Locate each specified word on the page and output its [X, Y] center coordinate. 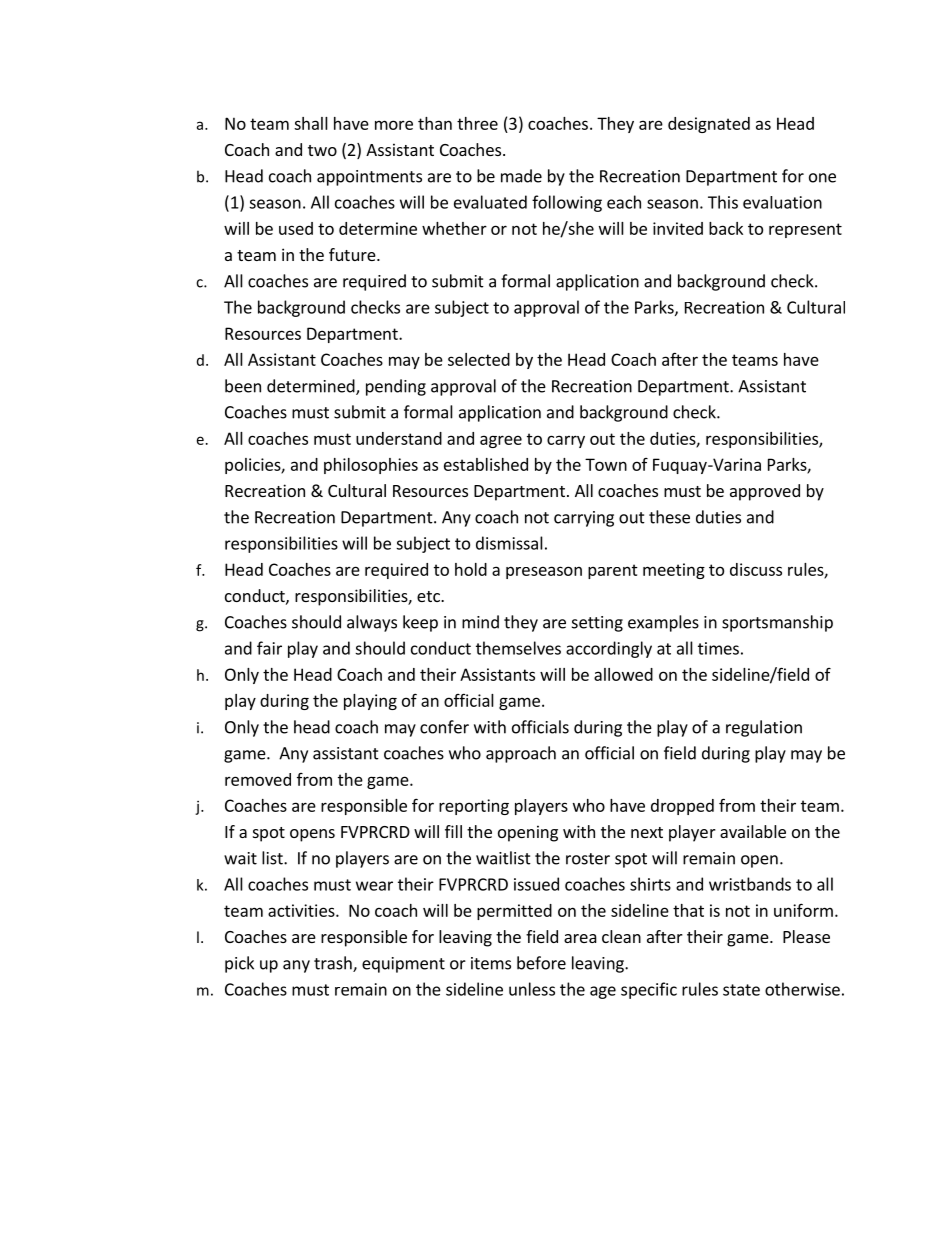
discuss [756, 569]
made [521, 176]
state [741, 990]
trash [334, 964]
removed [258, 779]
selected [479, 359]
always [372, 623]
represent [805, 230]
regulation [764, 728]
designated [709, 125]
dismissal [509, 543]
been [243, 386]
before [541, 963]
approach [521, 754]
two [322, 150]
